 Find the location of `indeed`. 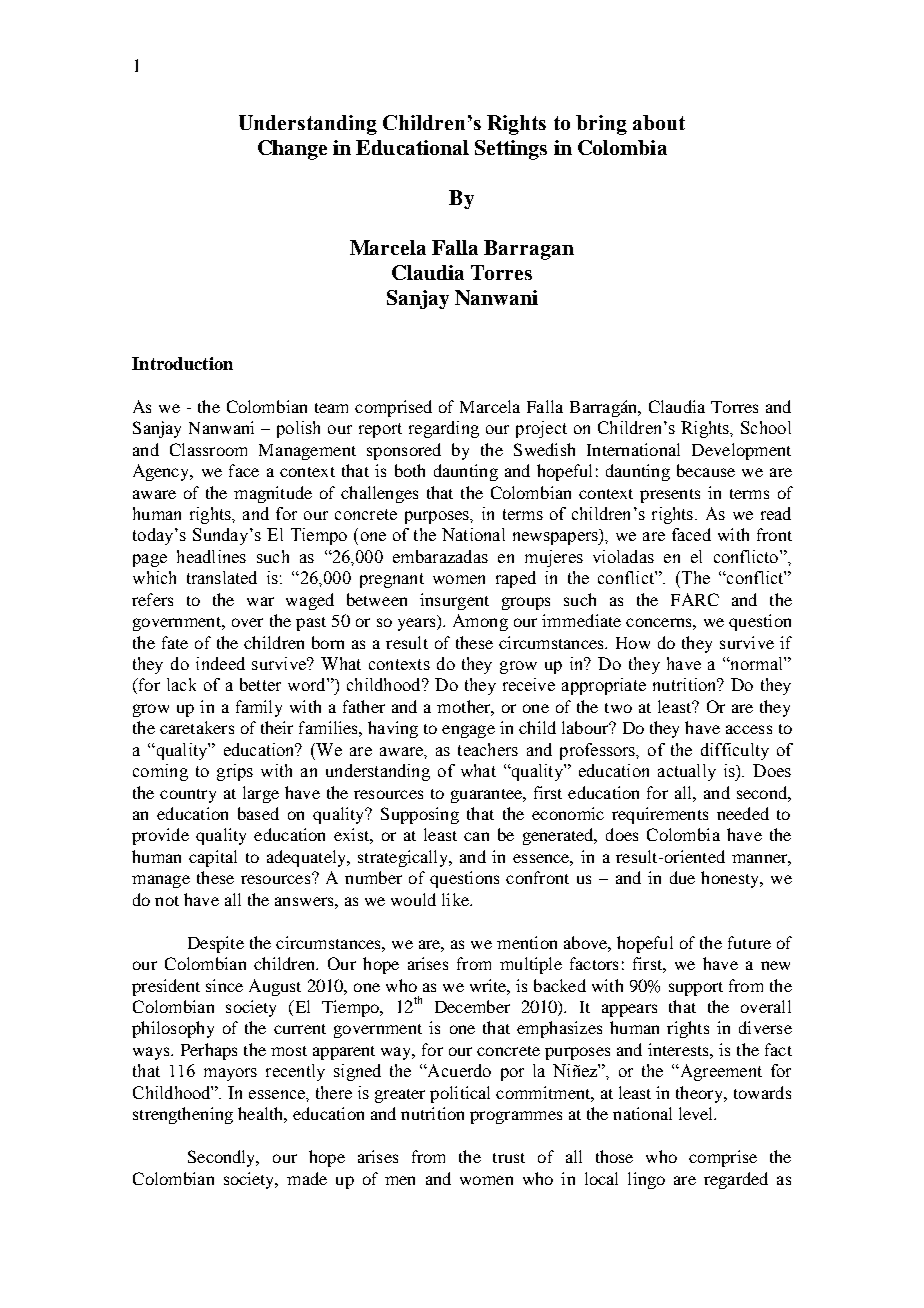

indeed is located at coordinates (220, 663).
